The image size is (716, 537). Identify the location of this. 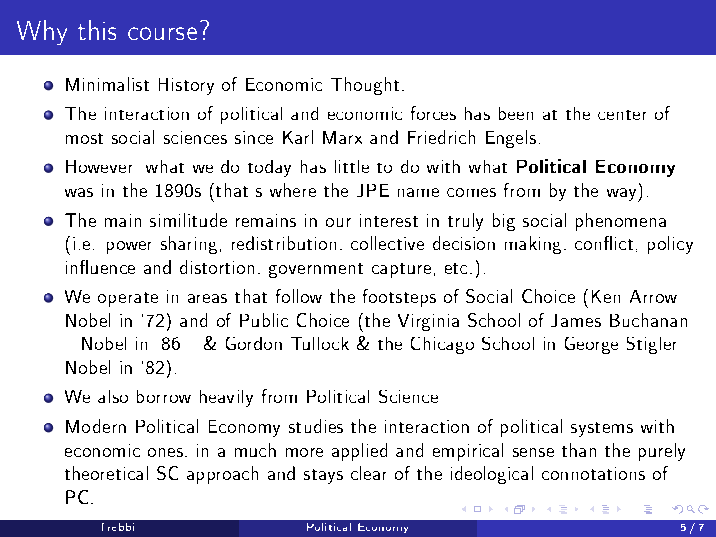
(97, 30).
